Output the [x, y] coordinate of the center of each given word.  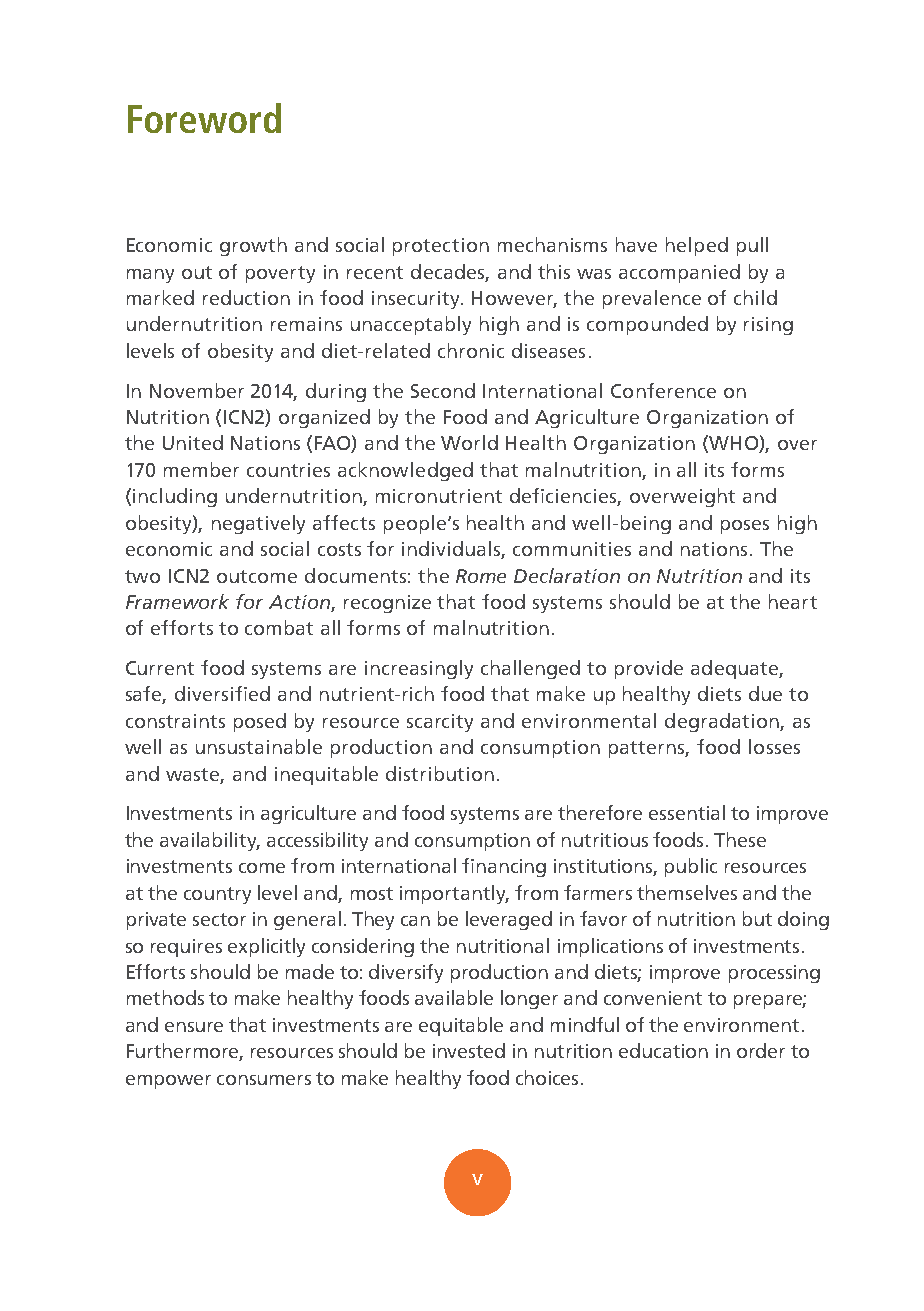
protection [441, 247]
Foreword [204, 118]
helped [697, 246]
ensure [194, 1027]
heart [793, 601]
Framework [177, 601]
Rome [481, 576]
